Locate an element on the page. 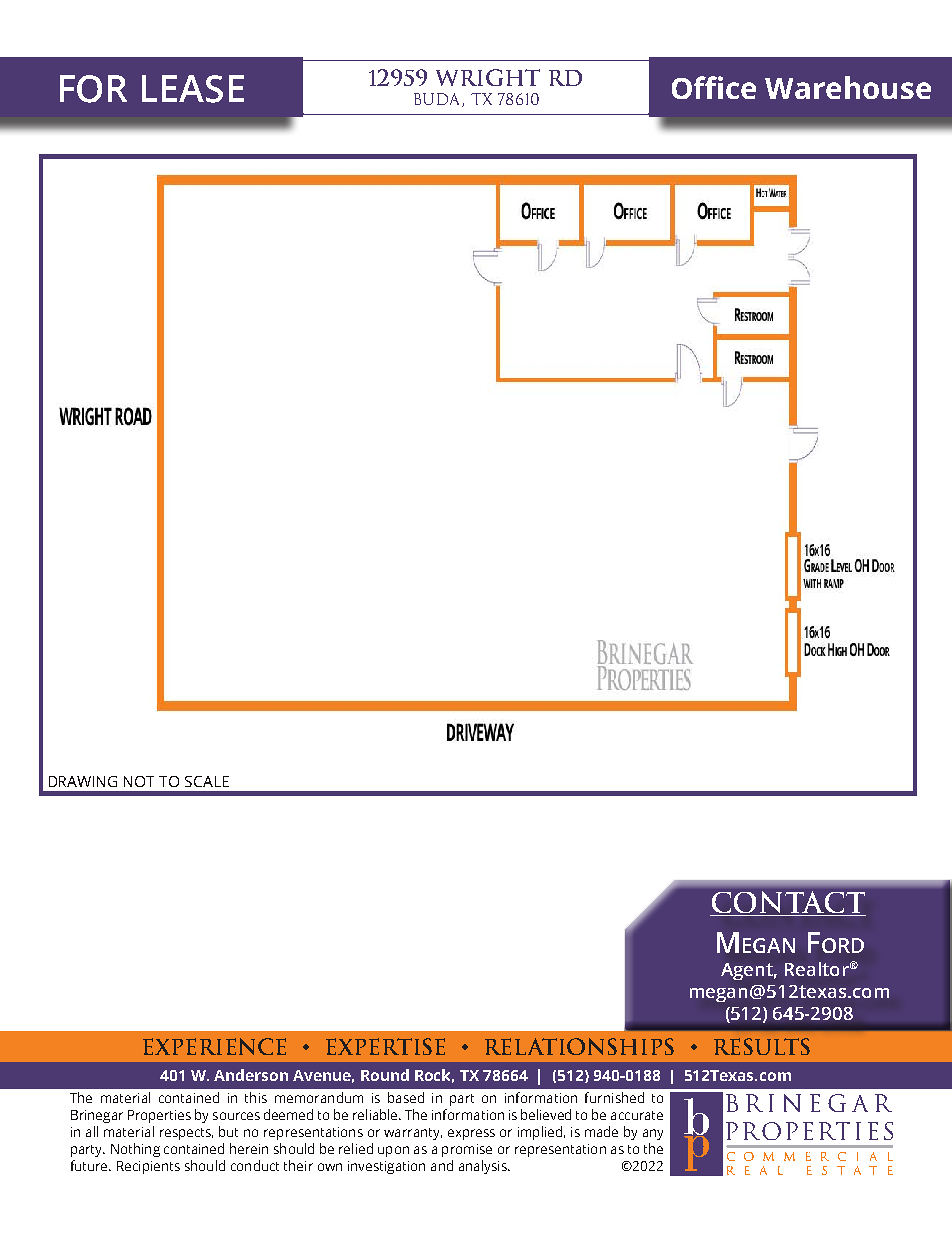 The height and width of the document is (1233, 952). Anderson is located at coordinates (251, 1075).
